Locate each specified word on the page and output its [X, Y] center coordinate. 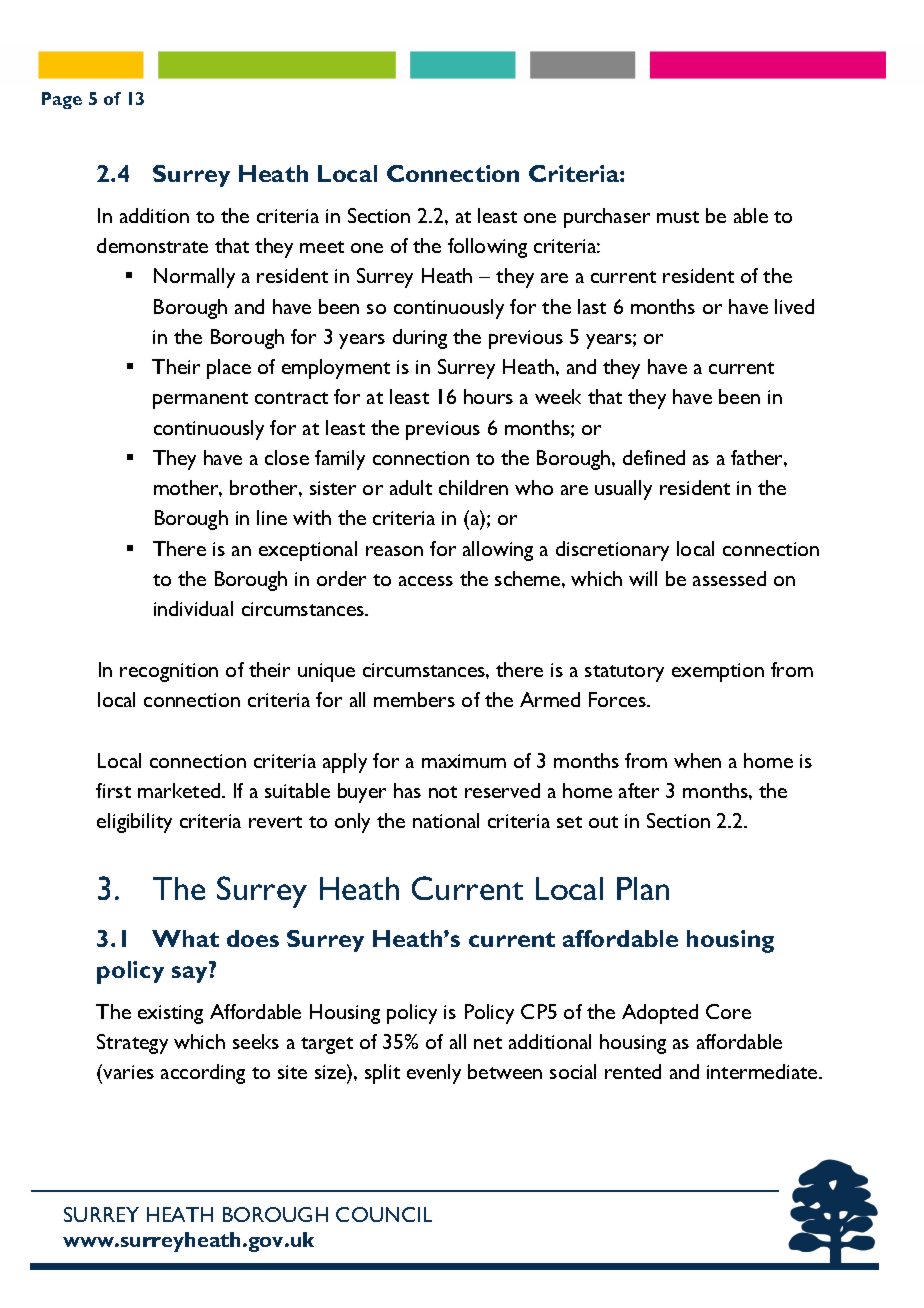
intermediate [763, 1071]
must [678, 217]
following [487, 248]
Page [62, 100]
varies [128, 1072]
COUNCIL [384, 1214]
